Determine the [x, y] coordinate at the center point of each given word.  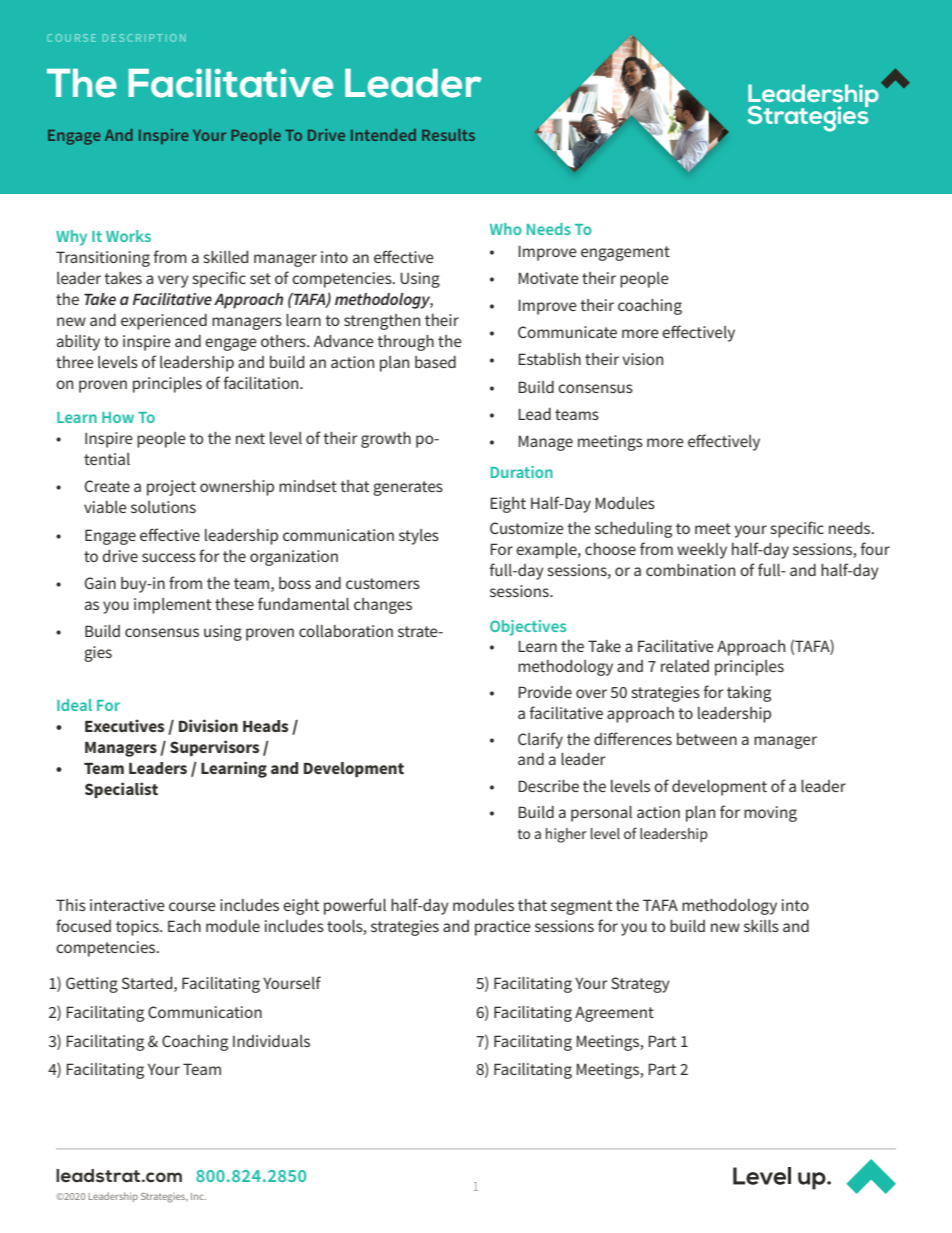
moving [770, 814]
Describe [548, 786]
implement [172, 606]
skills [761, 926]
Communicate [567, 332]
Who [506, 229]
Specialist [121, 790]
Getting [92, 985]
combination [690, 570]
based [435, 362]
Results [448, 135]
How [118, 417]
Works [128, 236]
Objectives [528, 628]
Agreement [614, 1014]
